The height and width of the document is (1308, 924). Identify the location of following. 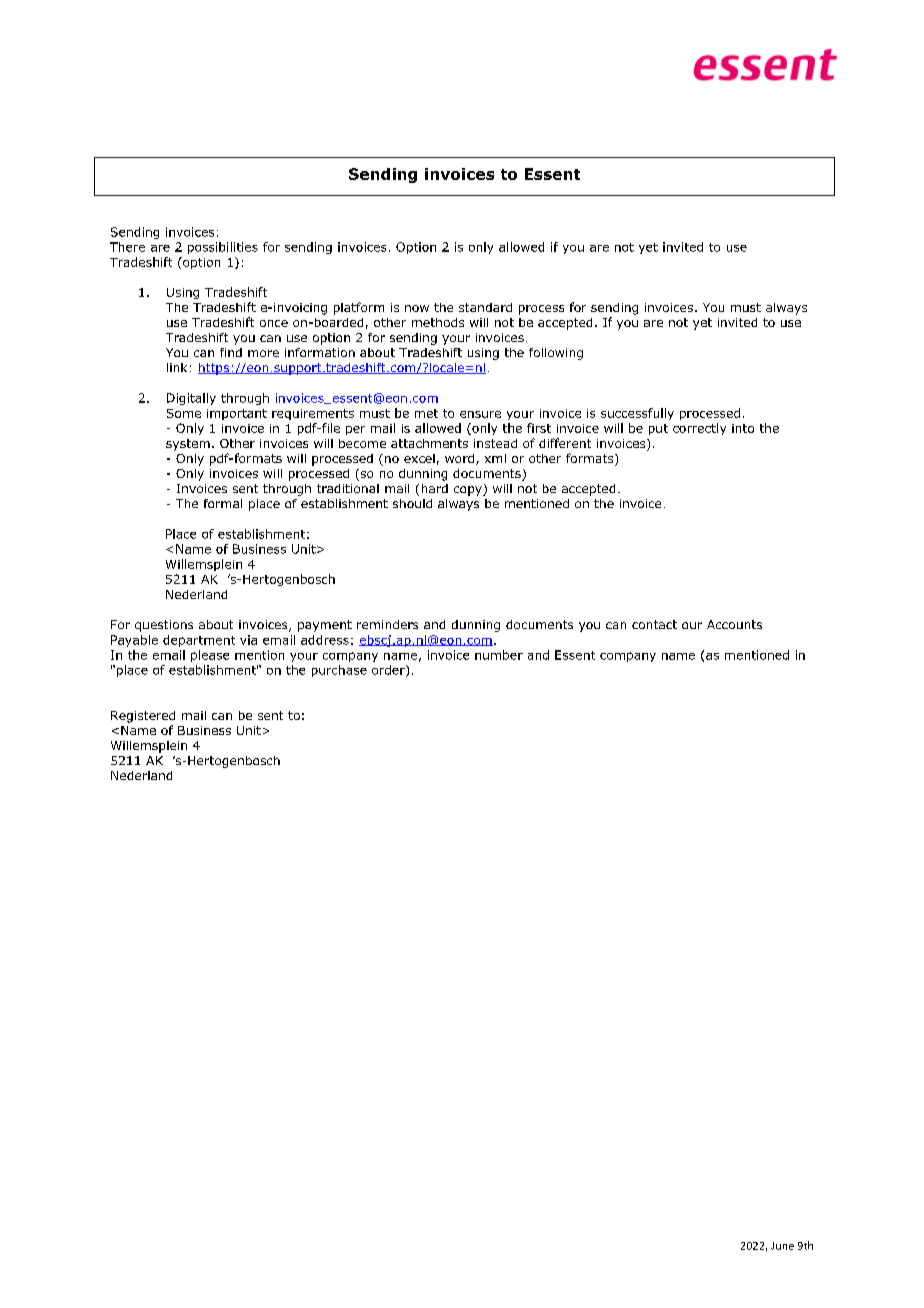
(556, 354).
